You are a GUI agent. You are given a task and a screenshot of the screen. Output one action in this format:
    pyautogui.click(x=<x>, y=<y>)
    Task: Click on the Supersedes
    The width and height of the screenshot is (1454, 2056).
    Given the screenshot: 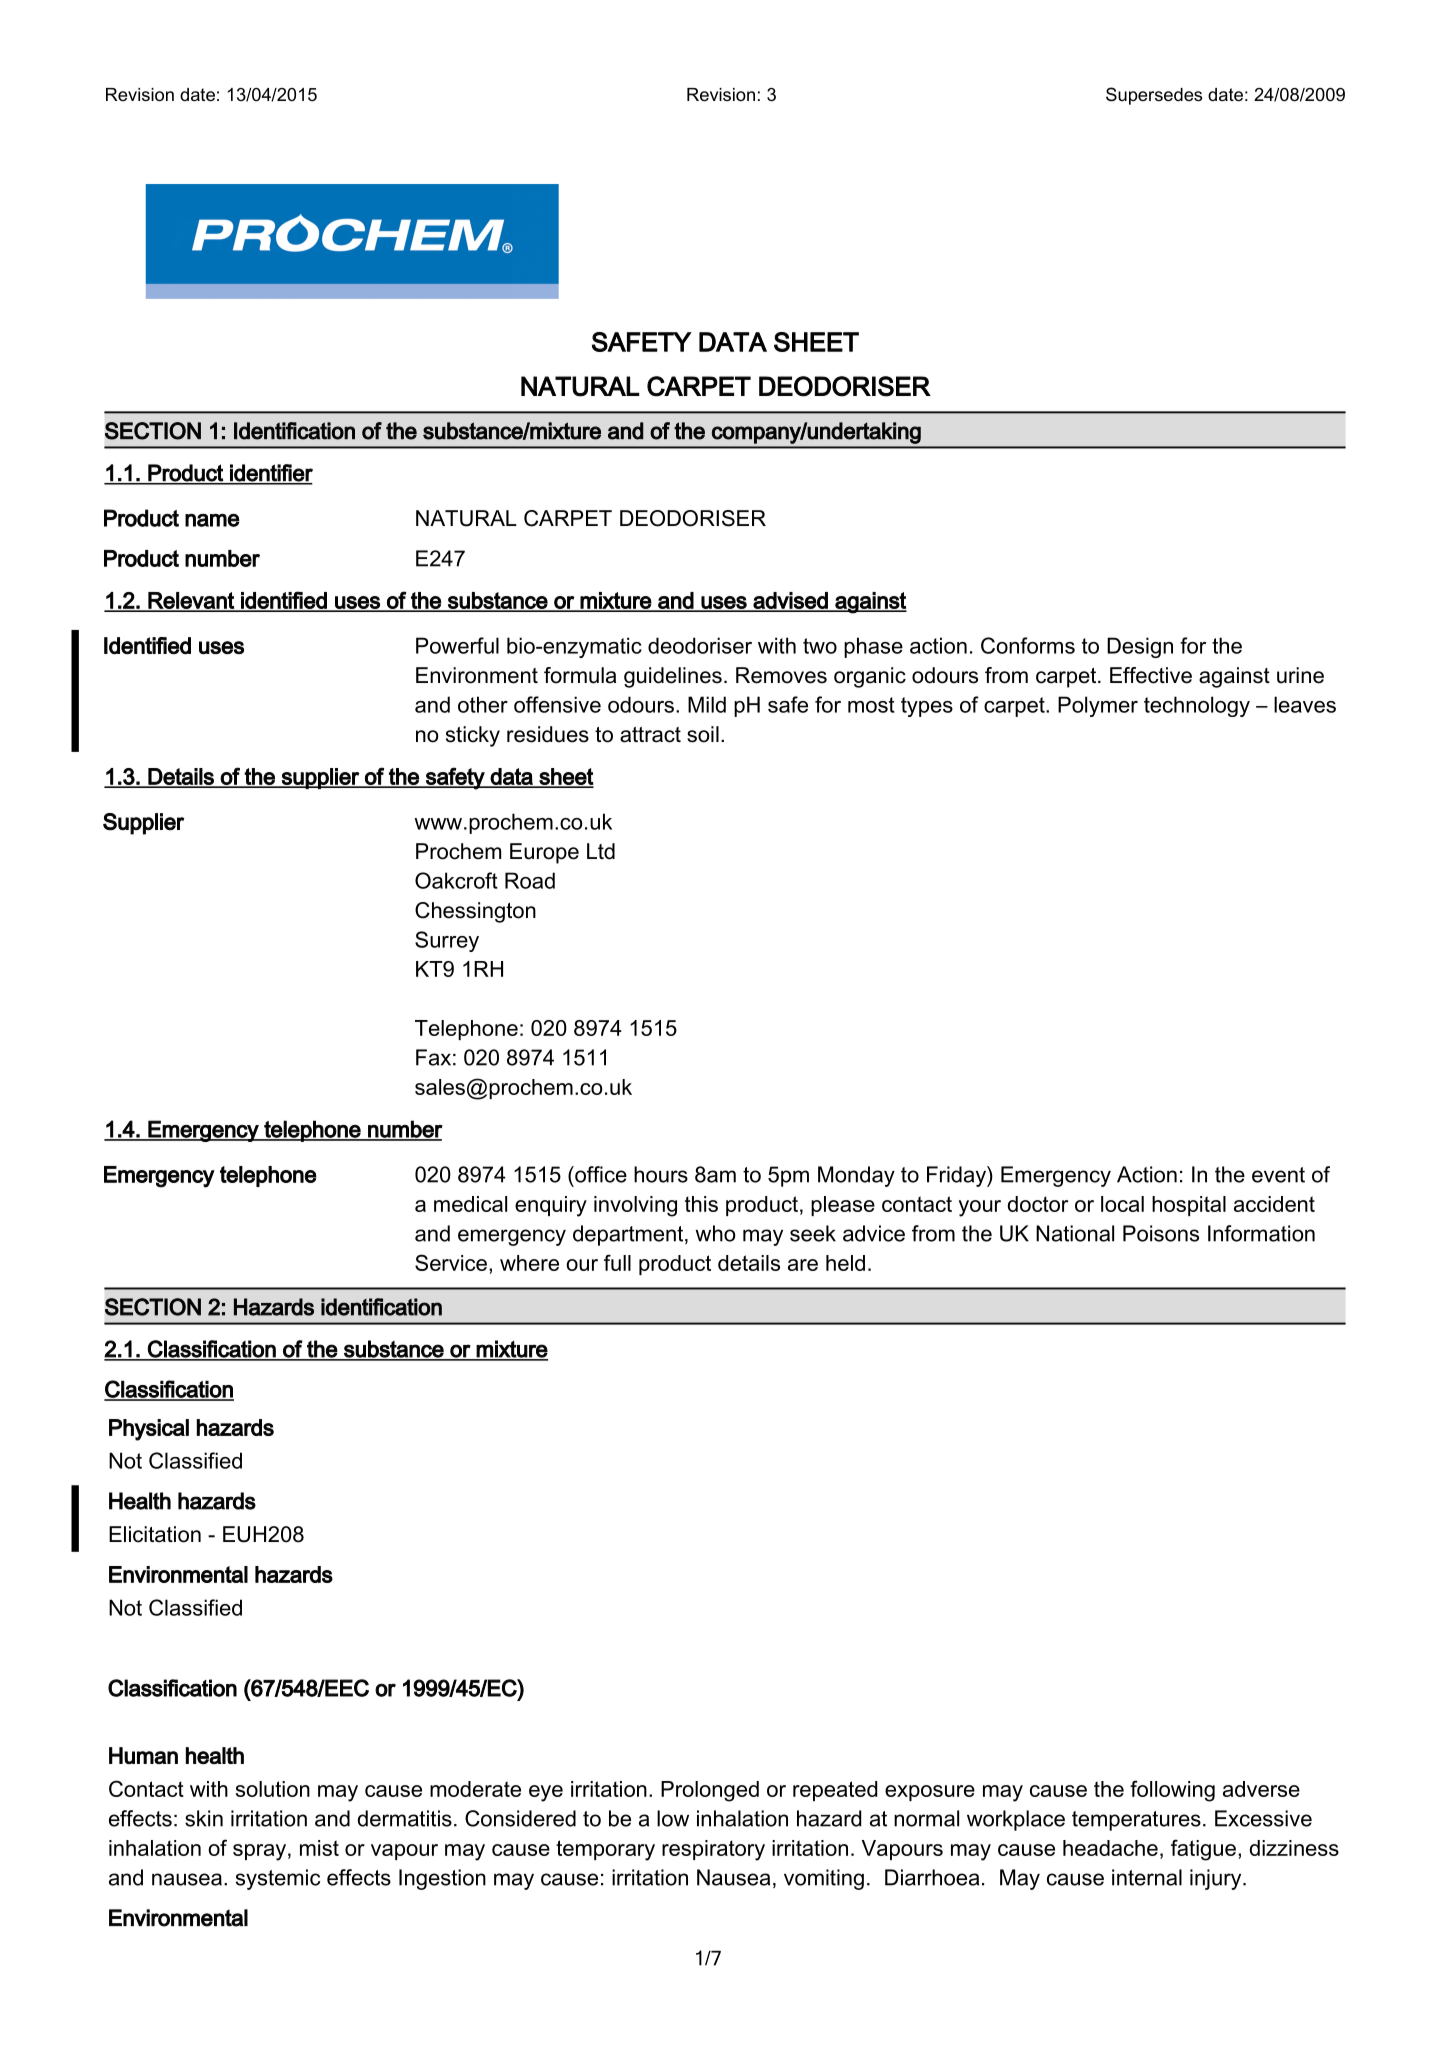 What is the action you would take?
    pyautogui.click(x=1154, y=96)
